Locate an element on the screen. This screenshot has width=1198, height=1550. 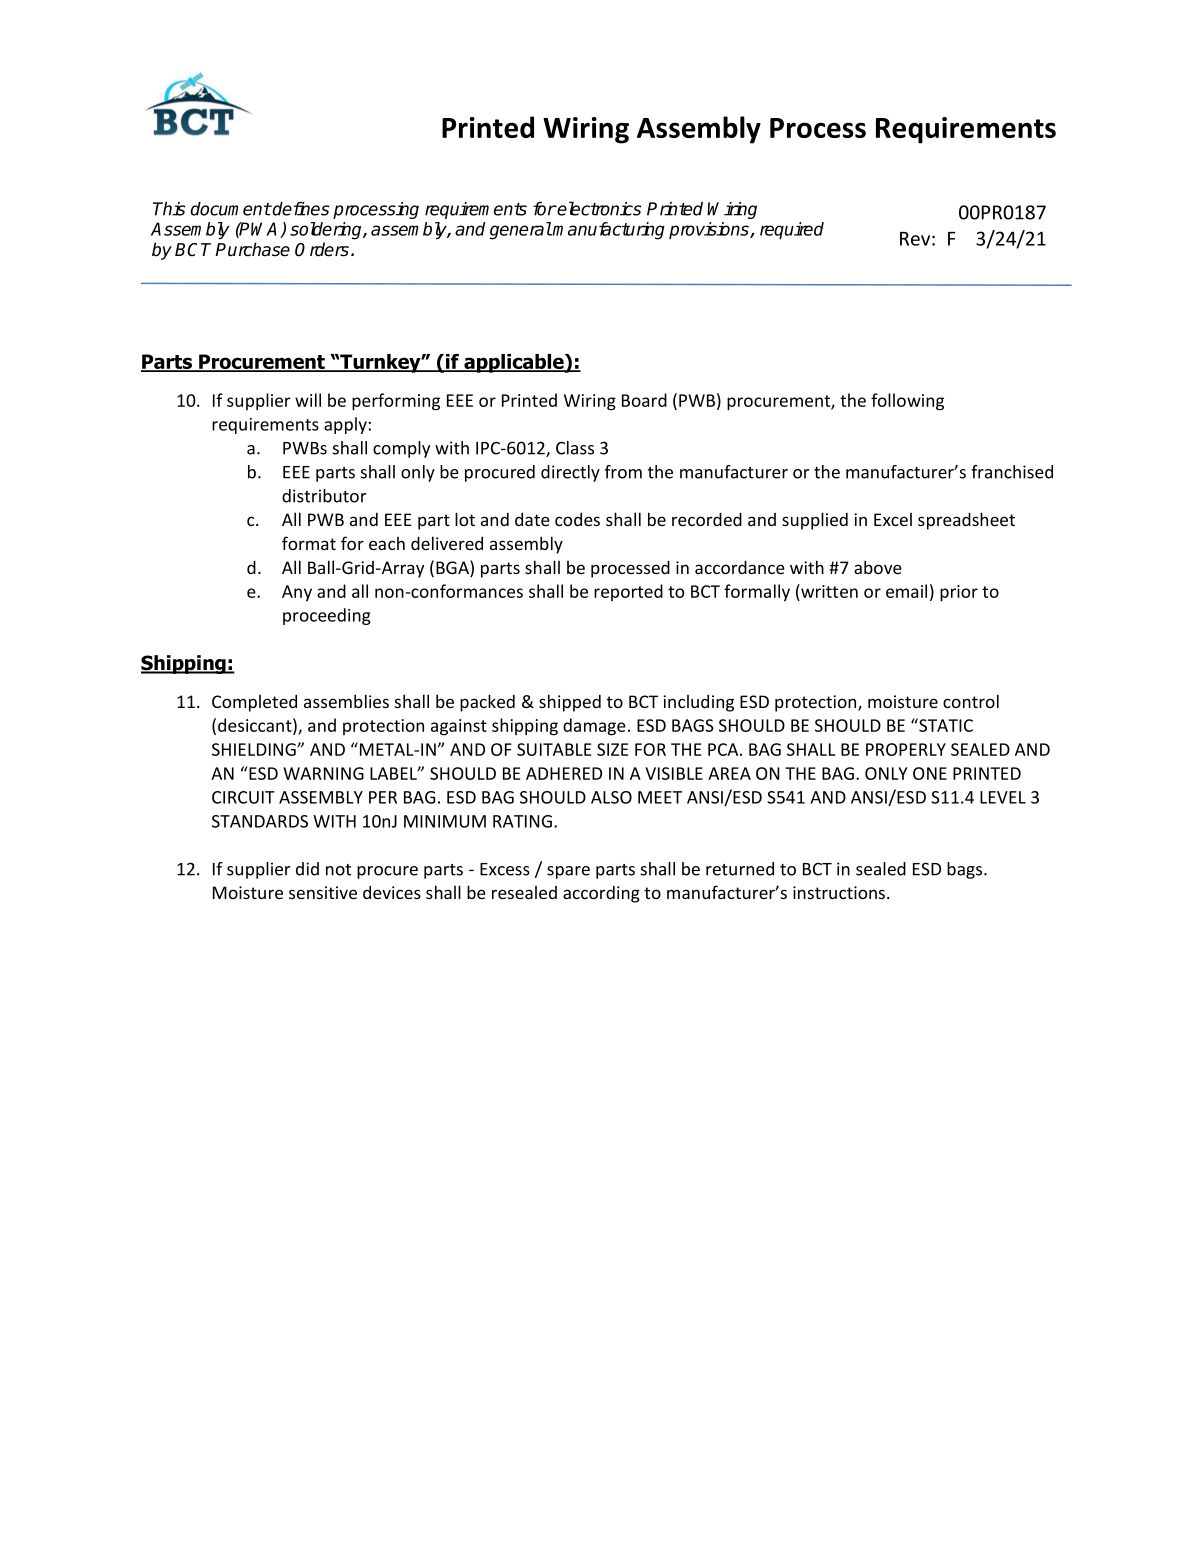
Purchase is located at coordinates (252, 249).
